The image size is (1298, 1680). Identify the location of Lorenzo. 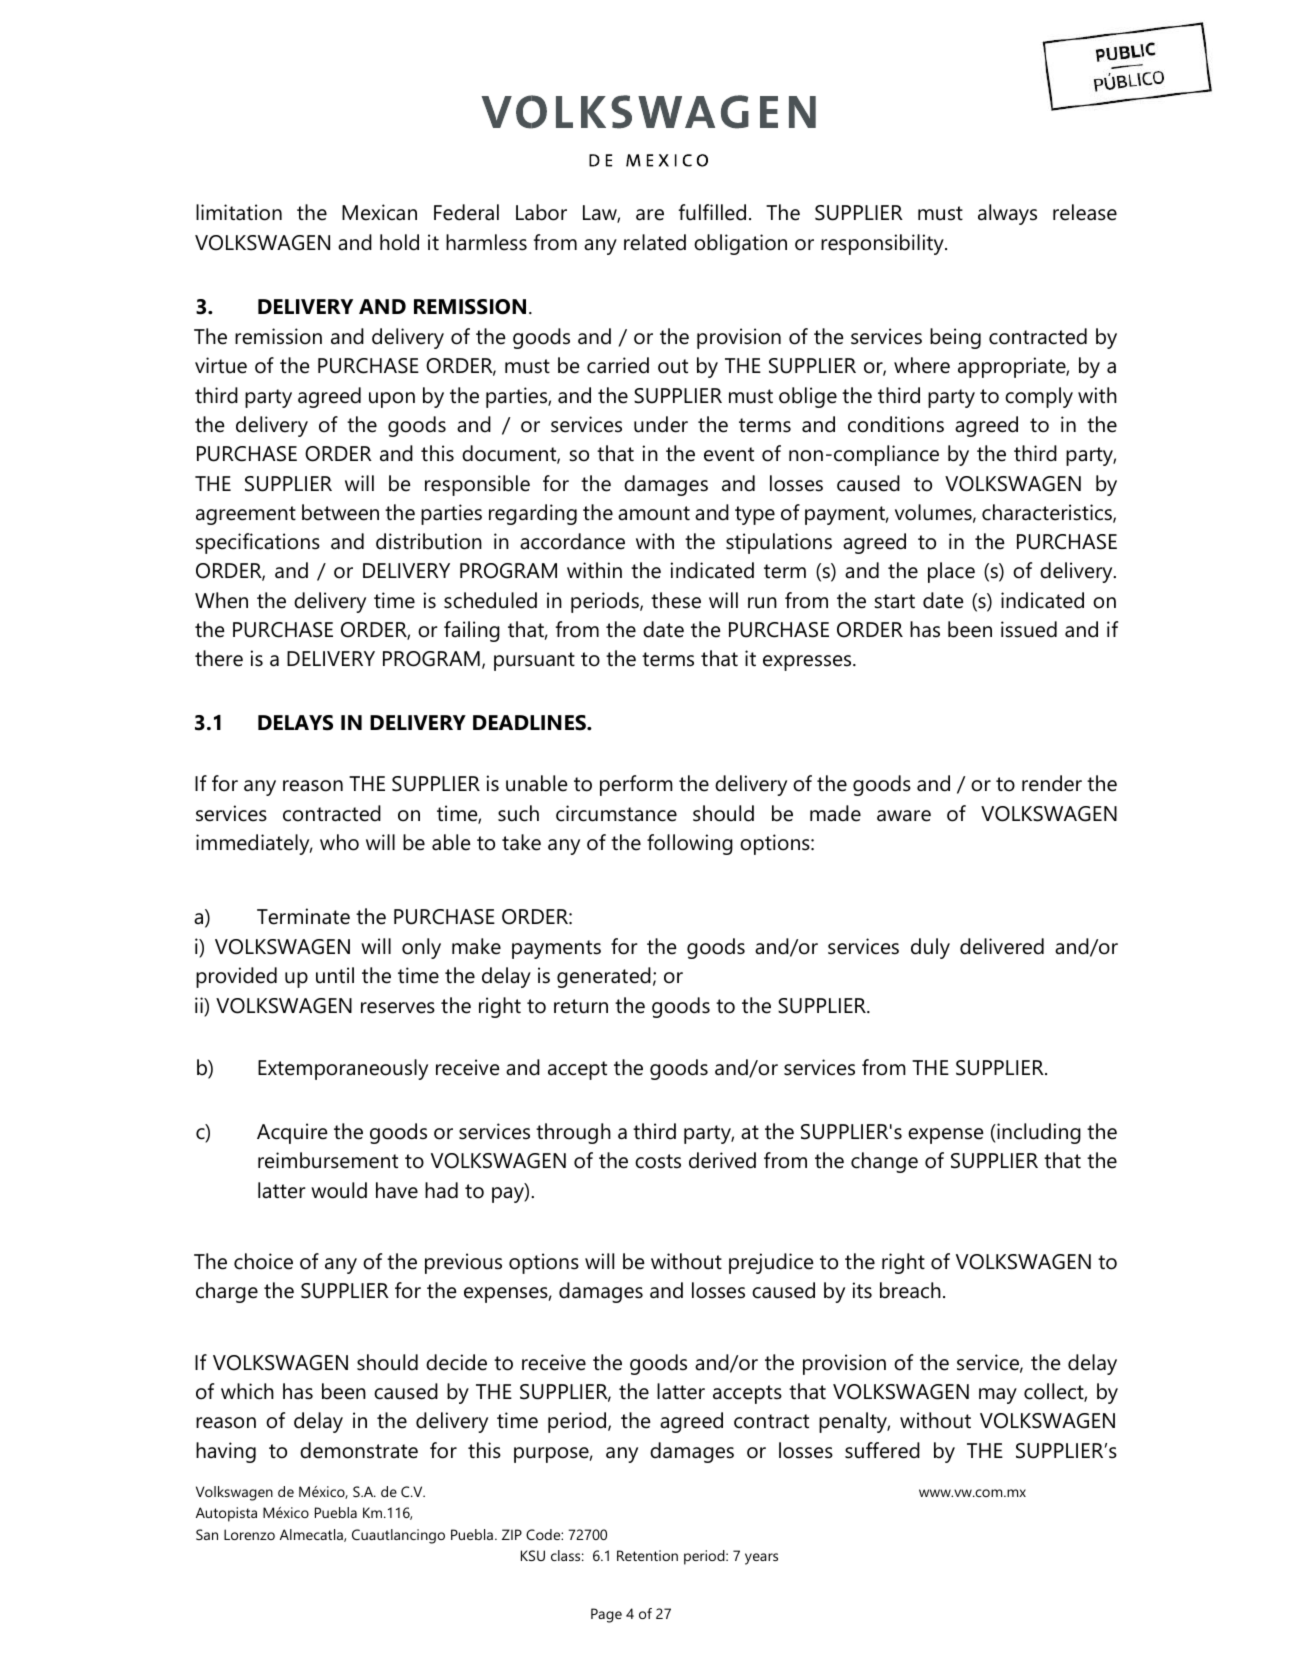
(249, 1534).
